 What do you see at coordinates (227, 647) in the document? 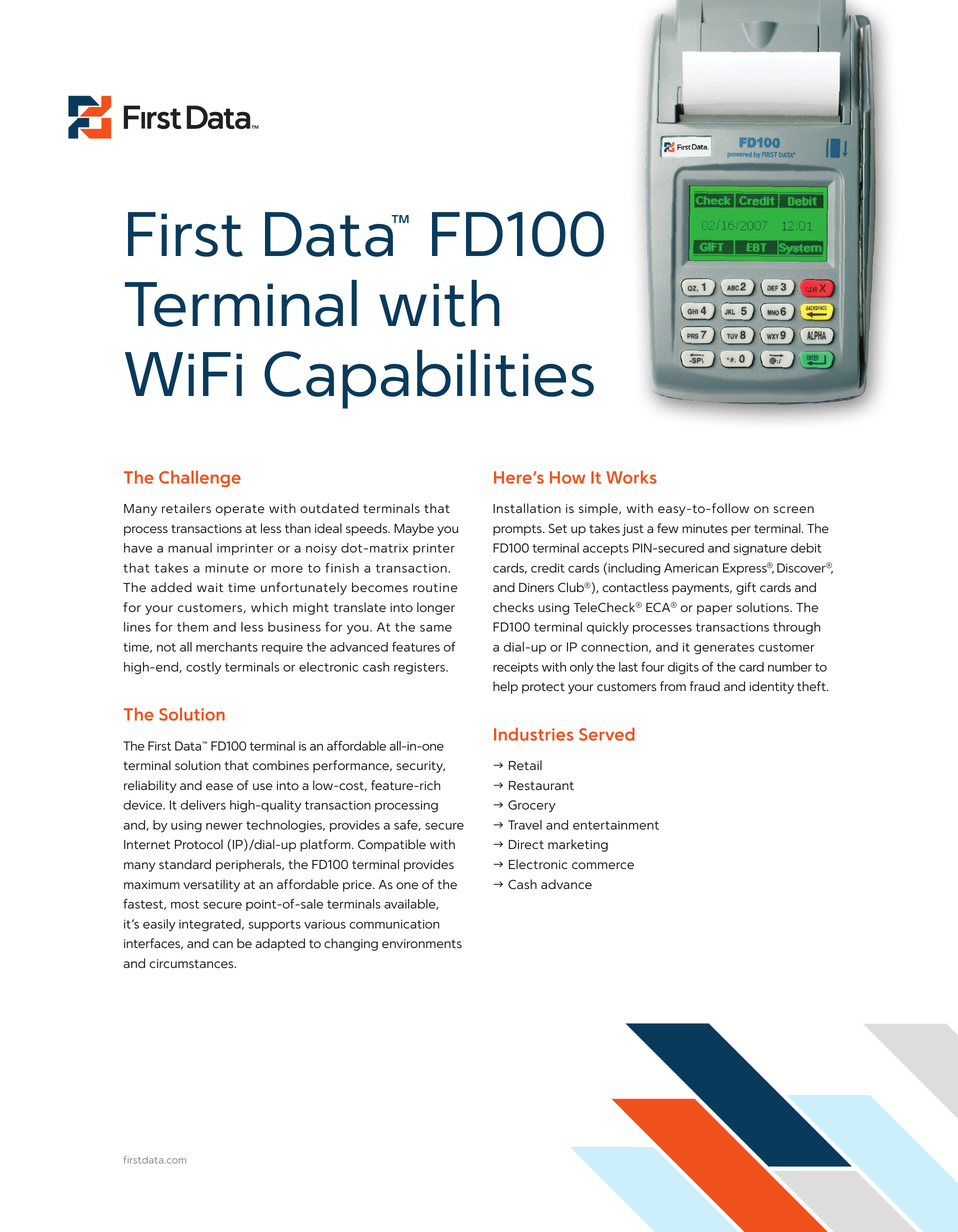
I see `merchants` at bounding box center [227, 647].
